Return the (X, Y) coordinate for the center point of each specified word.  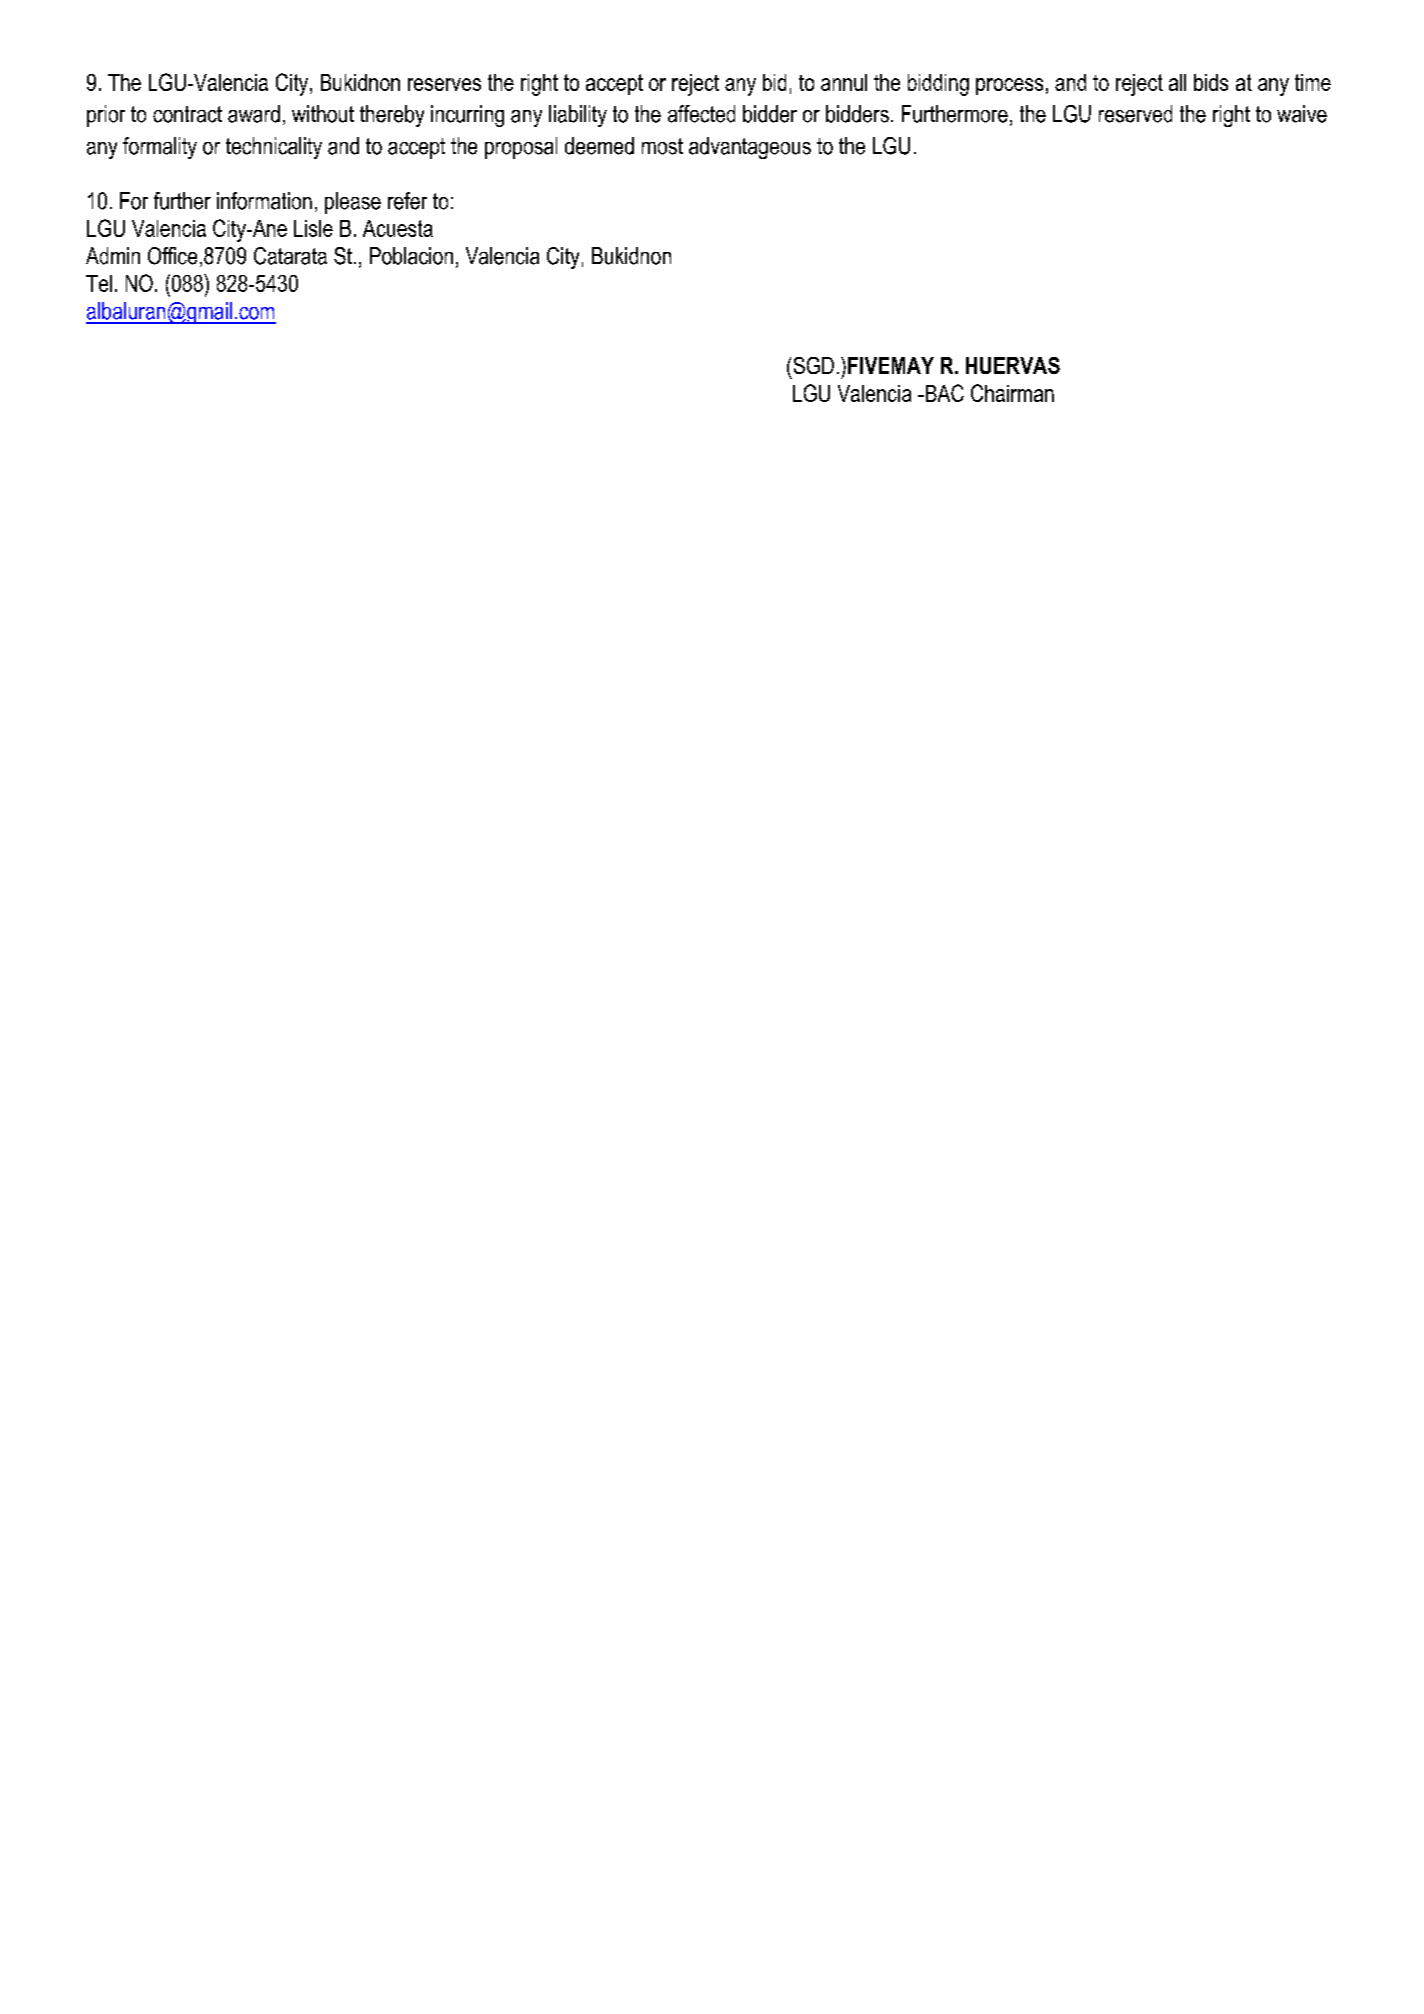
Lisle (313, 228)
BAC (943, 393)
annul (844, 82)
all (1177, 82)
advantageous (750, 148)
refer (407, 201)
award (254, 114)
